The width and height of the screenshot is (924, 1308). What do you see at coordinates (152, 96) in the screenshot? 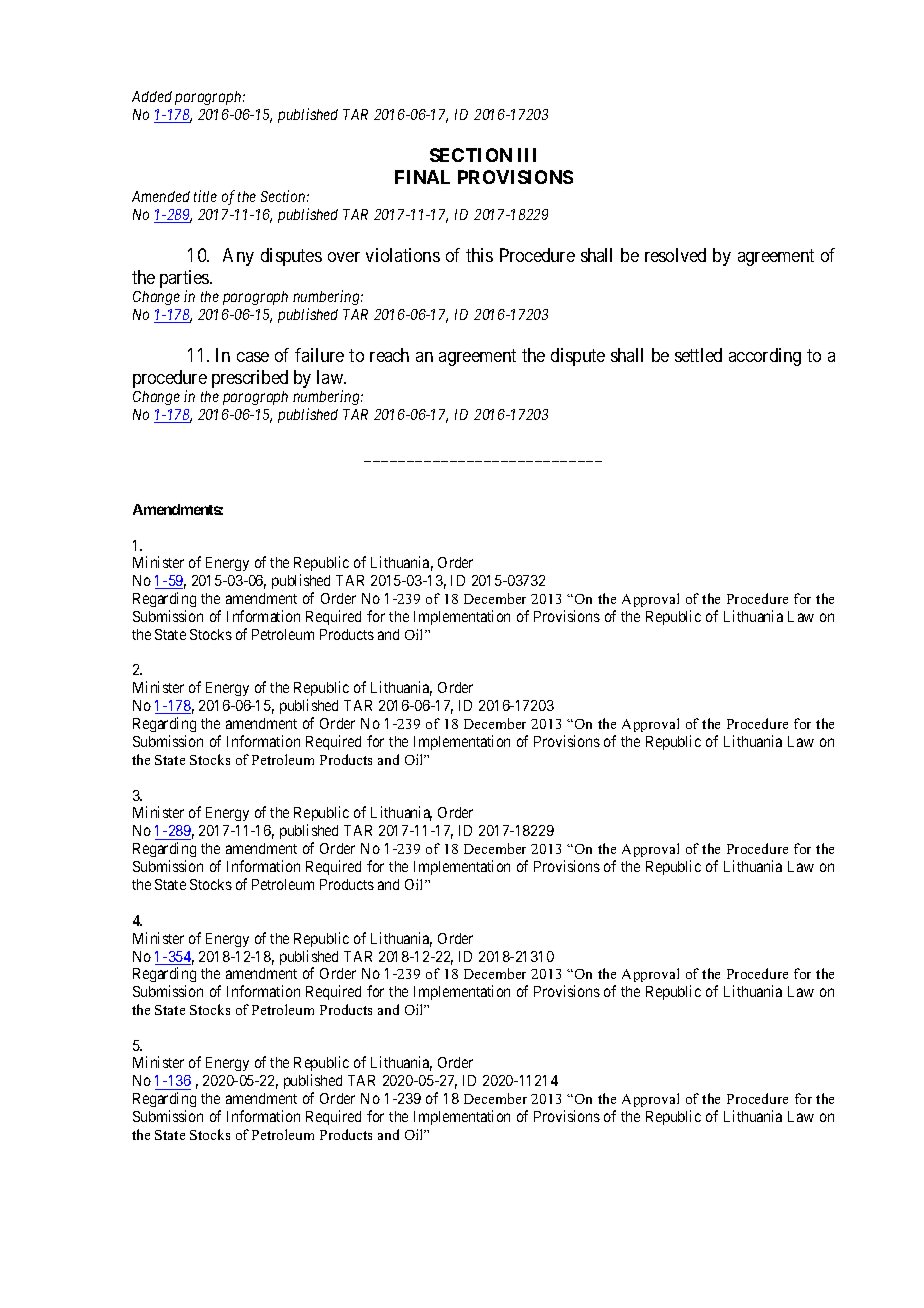
I see `Added` at bounding box center [152, 96].
